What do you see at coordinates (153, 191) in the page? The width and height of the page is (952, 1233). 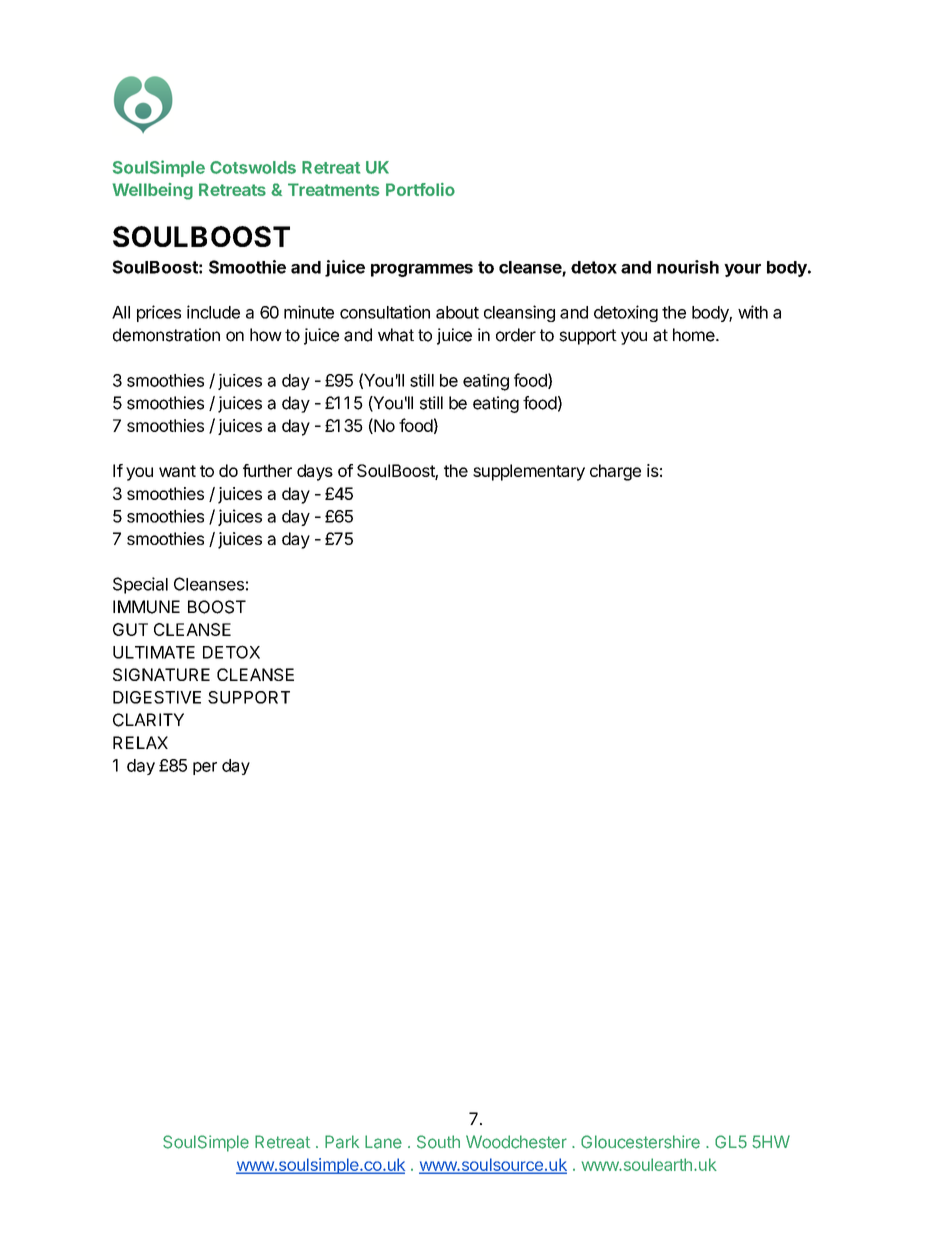 I see `Wellbeing` at bounding box center [153, 191].
